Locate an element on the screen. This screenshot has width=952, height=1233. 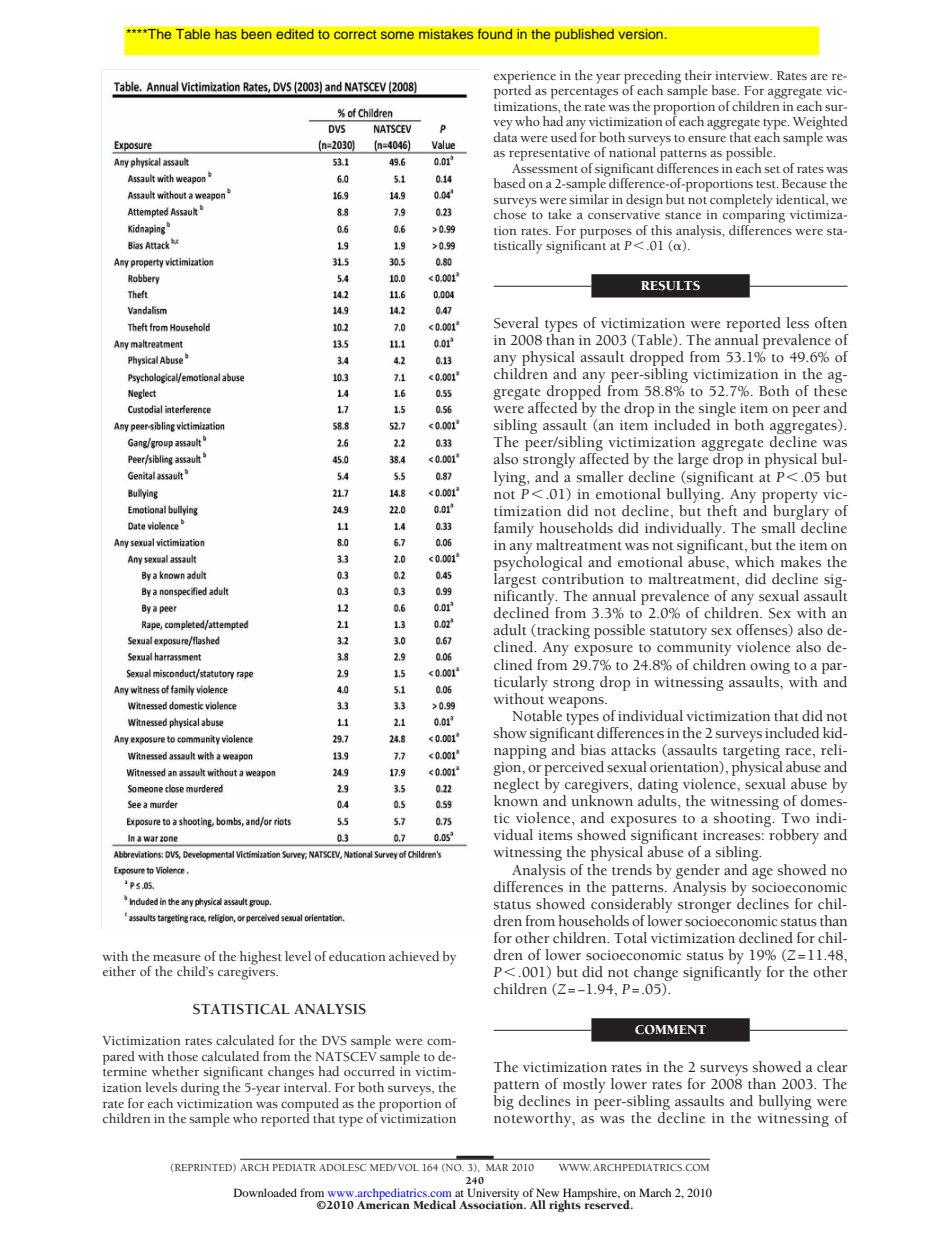
COMMENT is located at coordinates (670, 1030).
